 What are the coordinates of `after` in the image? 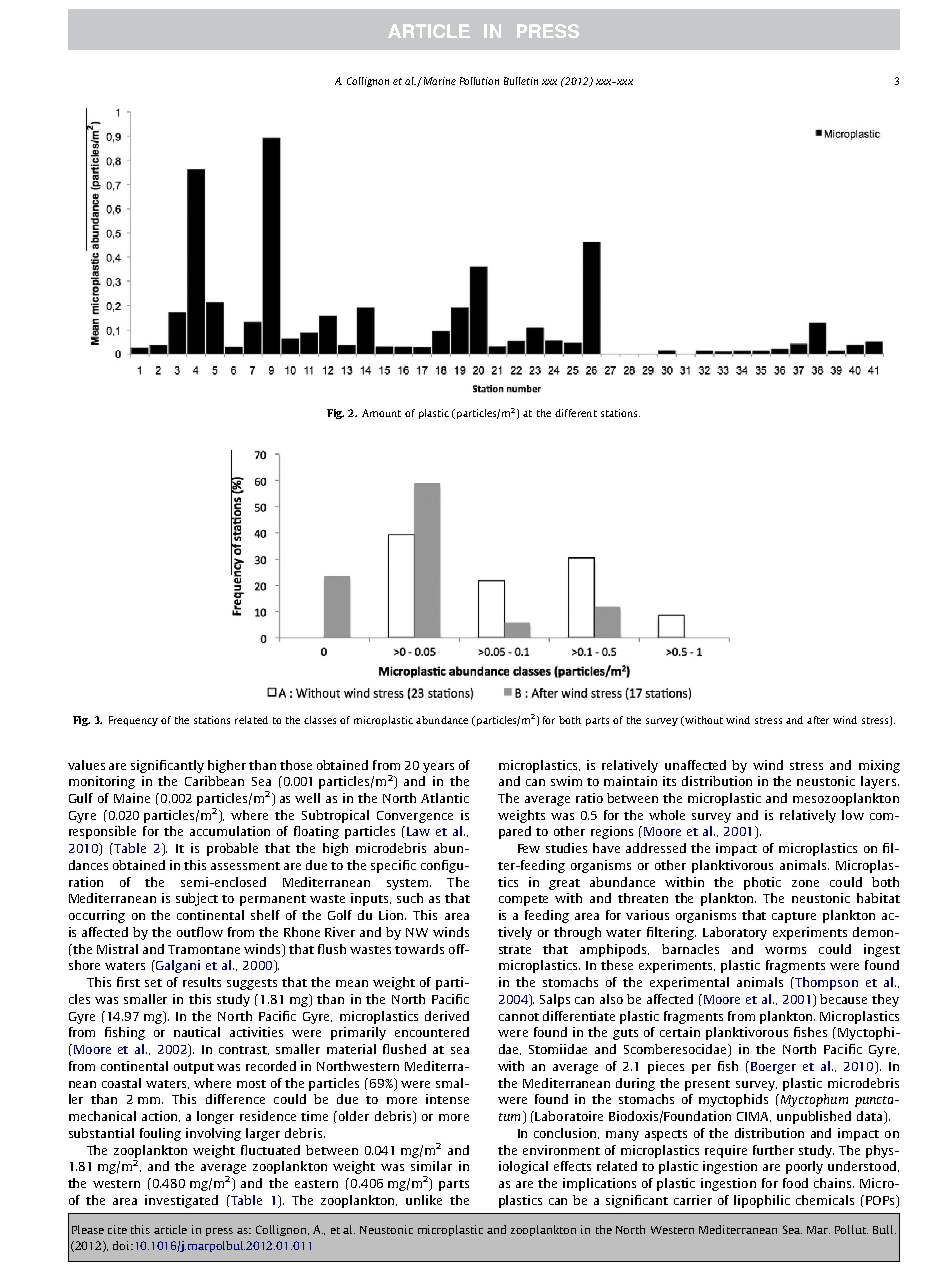 It's located at (818, 720).
